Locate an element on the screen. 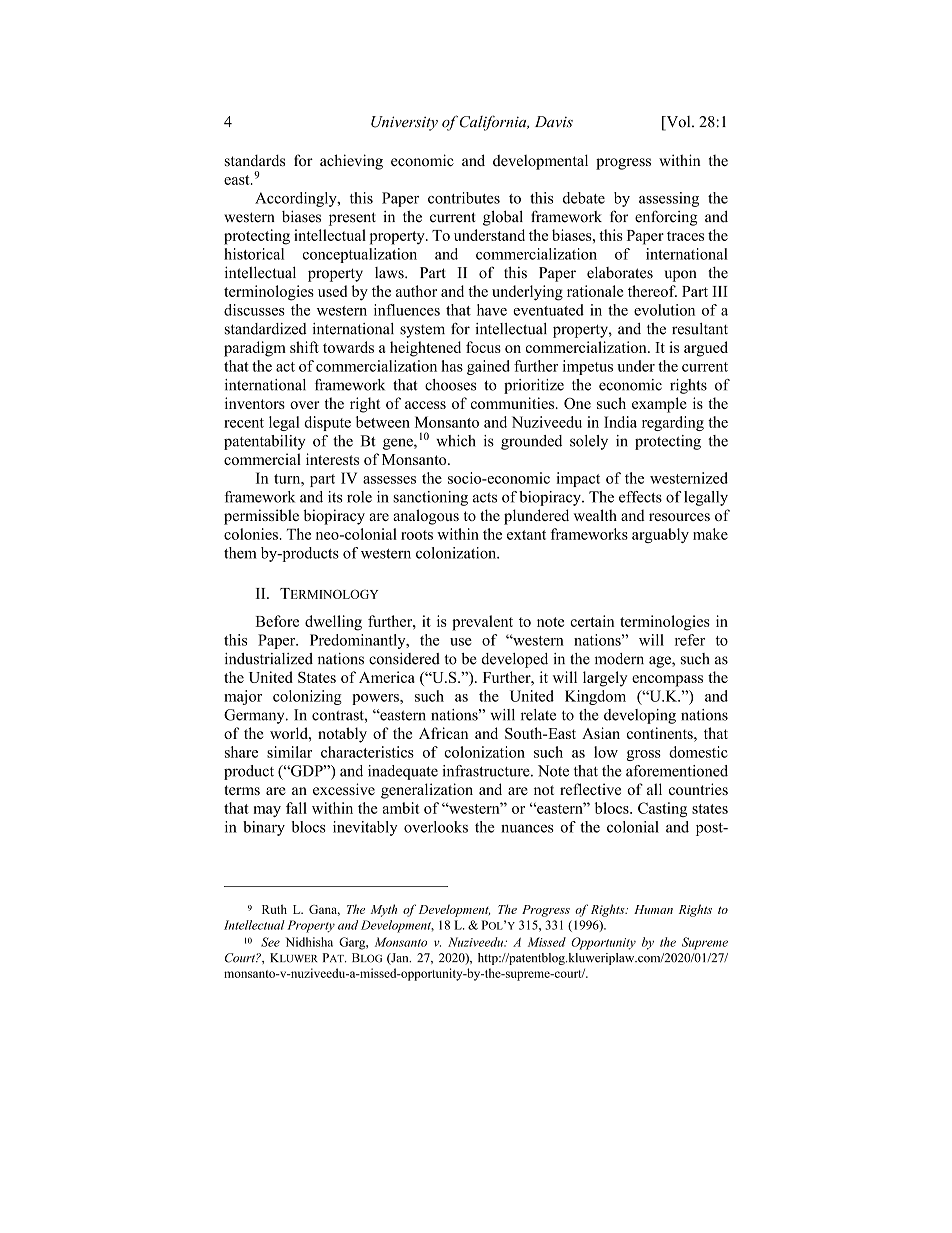  California is located at coordinates (494, 123).
